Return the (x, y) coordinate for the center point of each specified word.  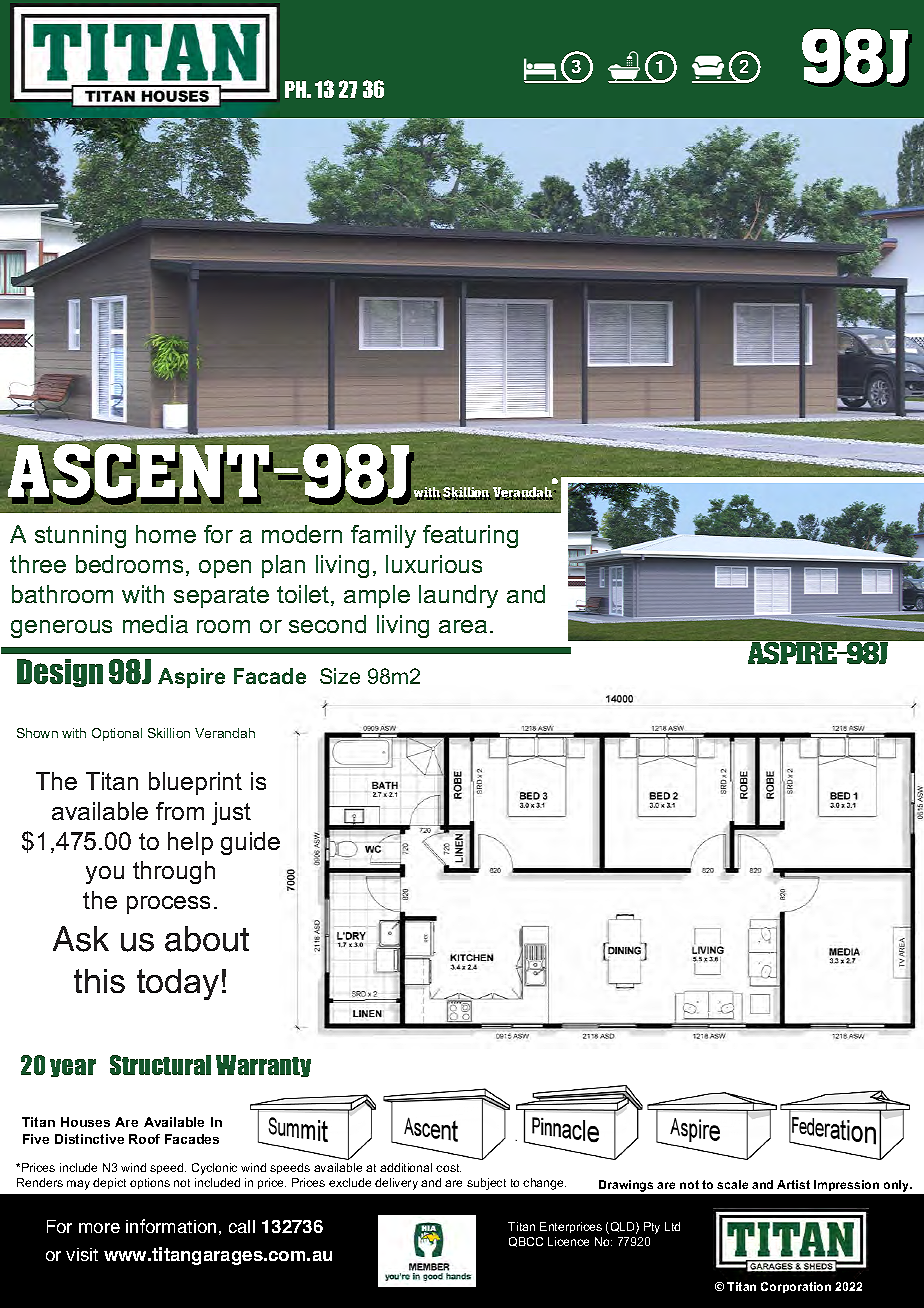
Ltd (672, 1226)
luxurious (434, 564)
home (166, 534)
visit (82, 1254)
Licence (568, 1241)
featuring (470, 536)
